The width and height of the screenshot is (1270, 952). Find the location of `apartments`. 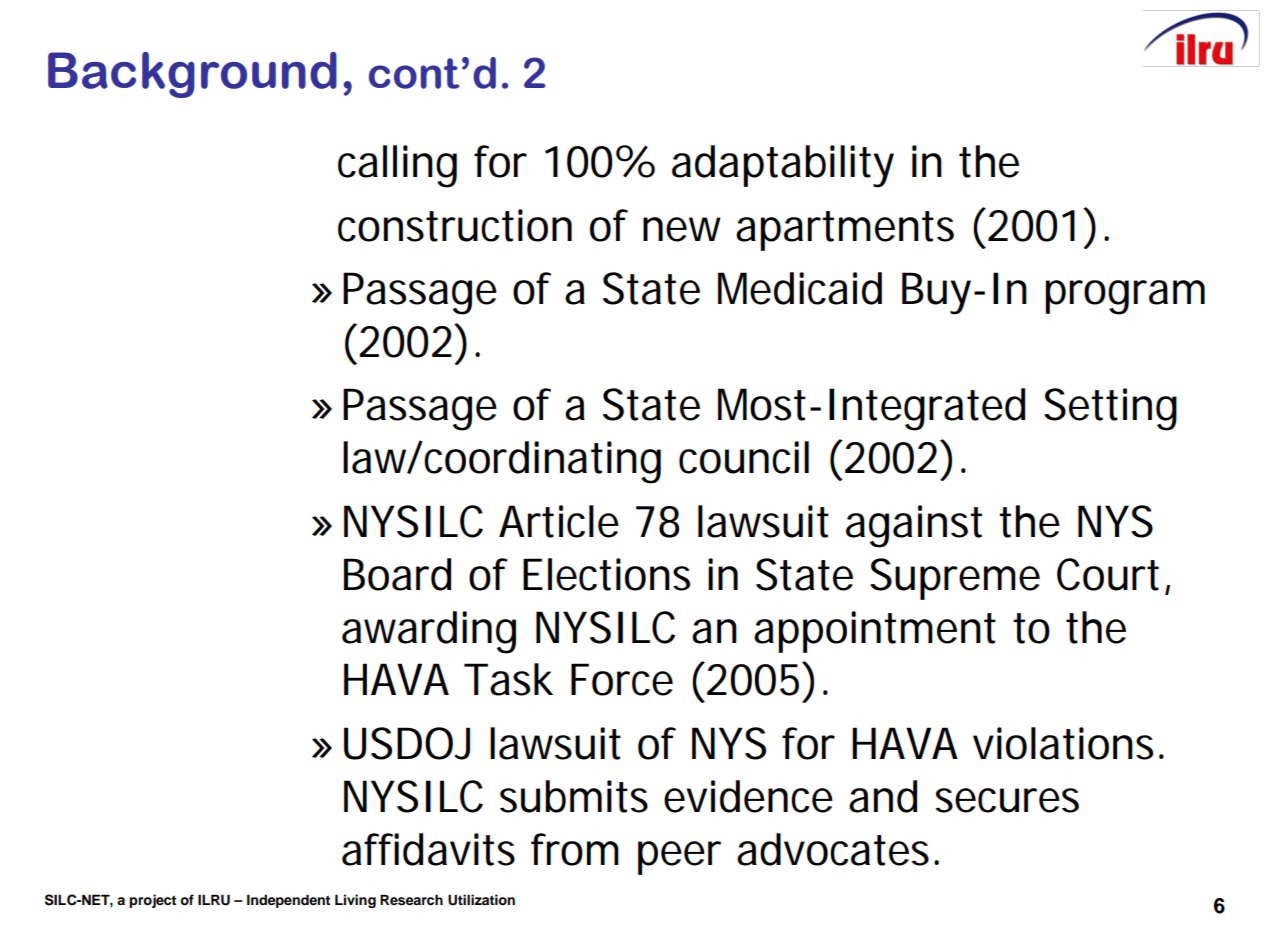

apartments is located at coordinates (845, 231).
